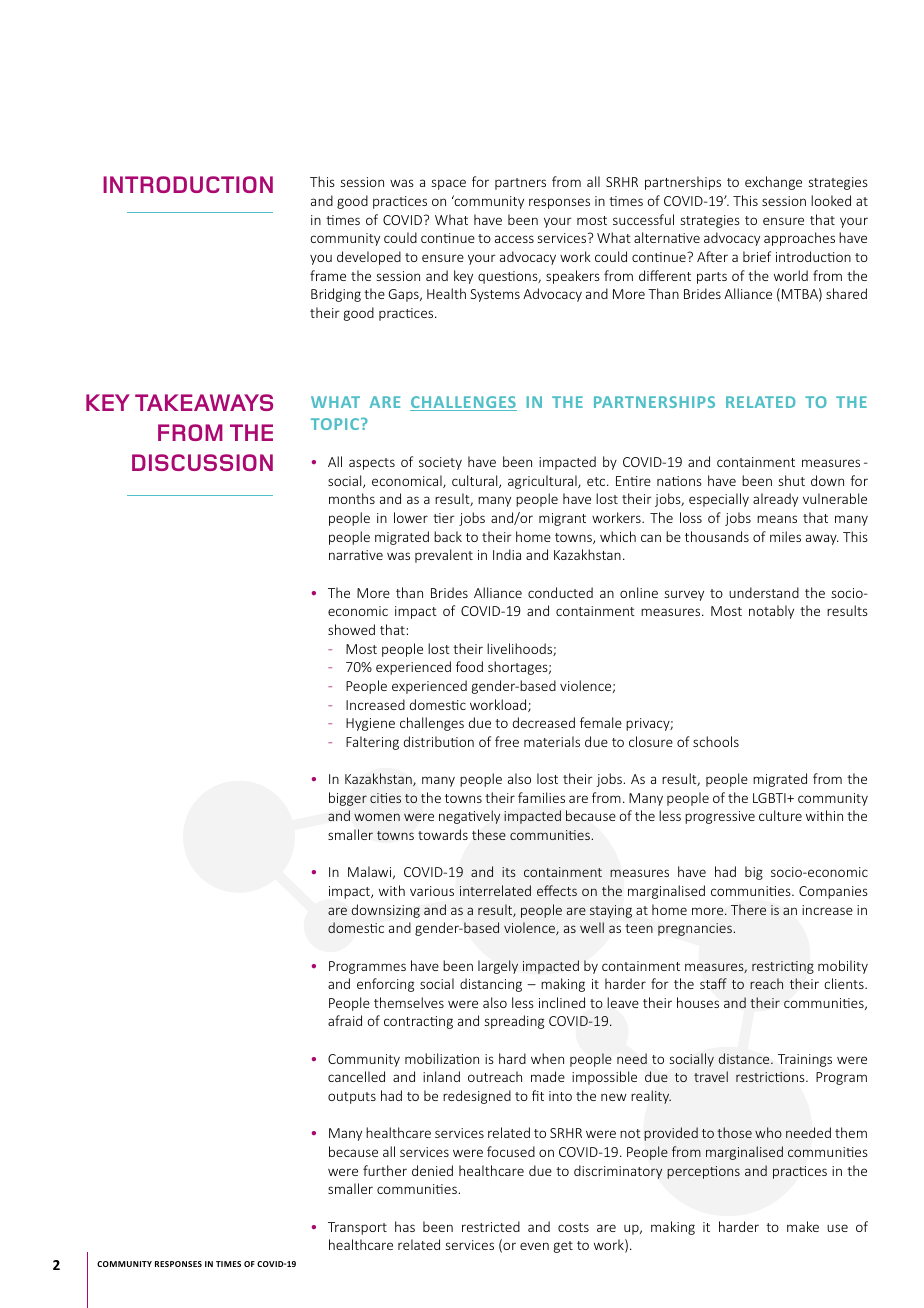 This image has height=1308, width=924. I want to click on Transport, so click(357, 1228).
